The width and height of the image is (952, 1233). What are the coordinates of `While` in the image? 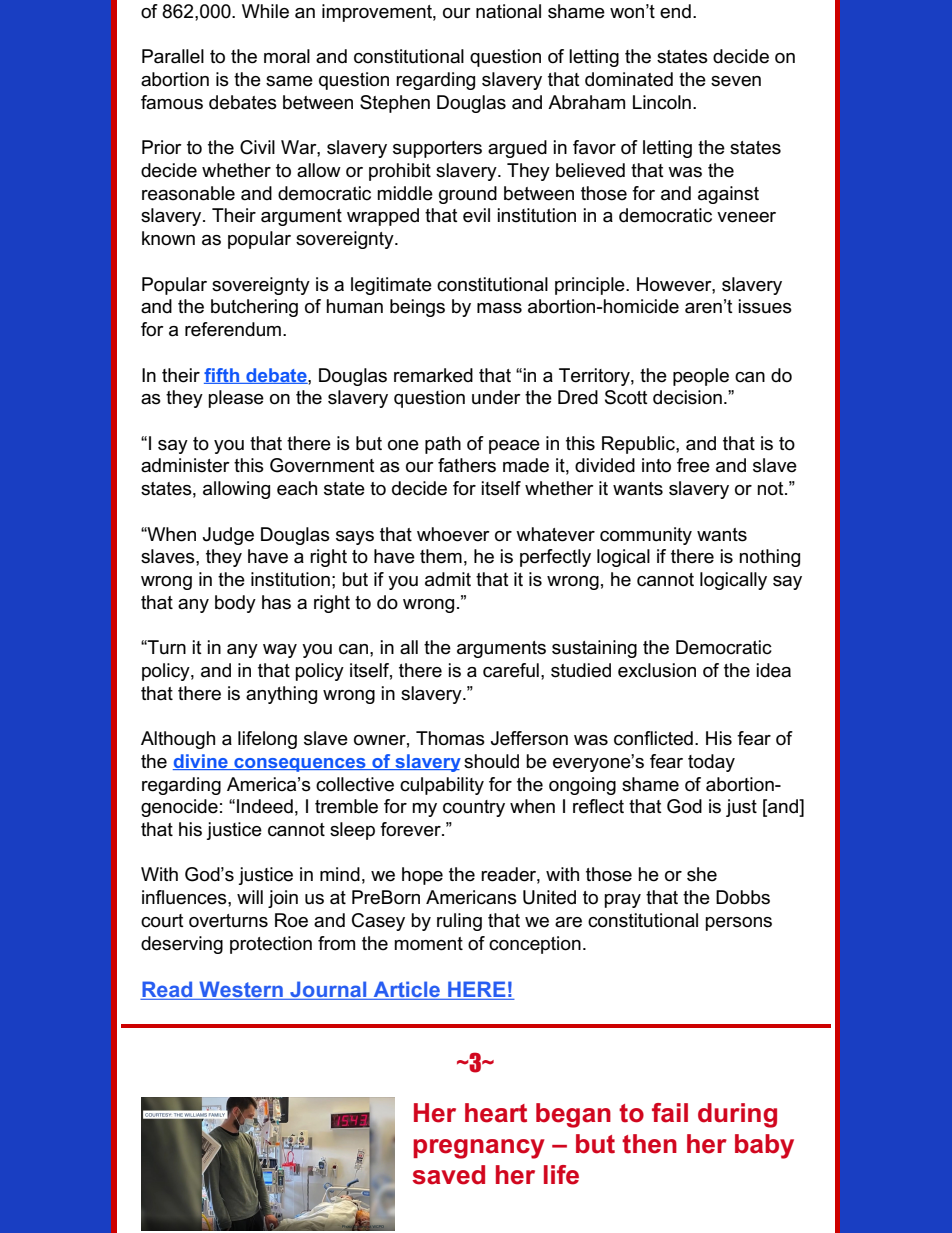 It's located at (265, 11).
